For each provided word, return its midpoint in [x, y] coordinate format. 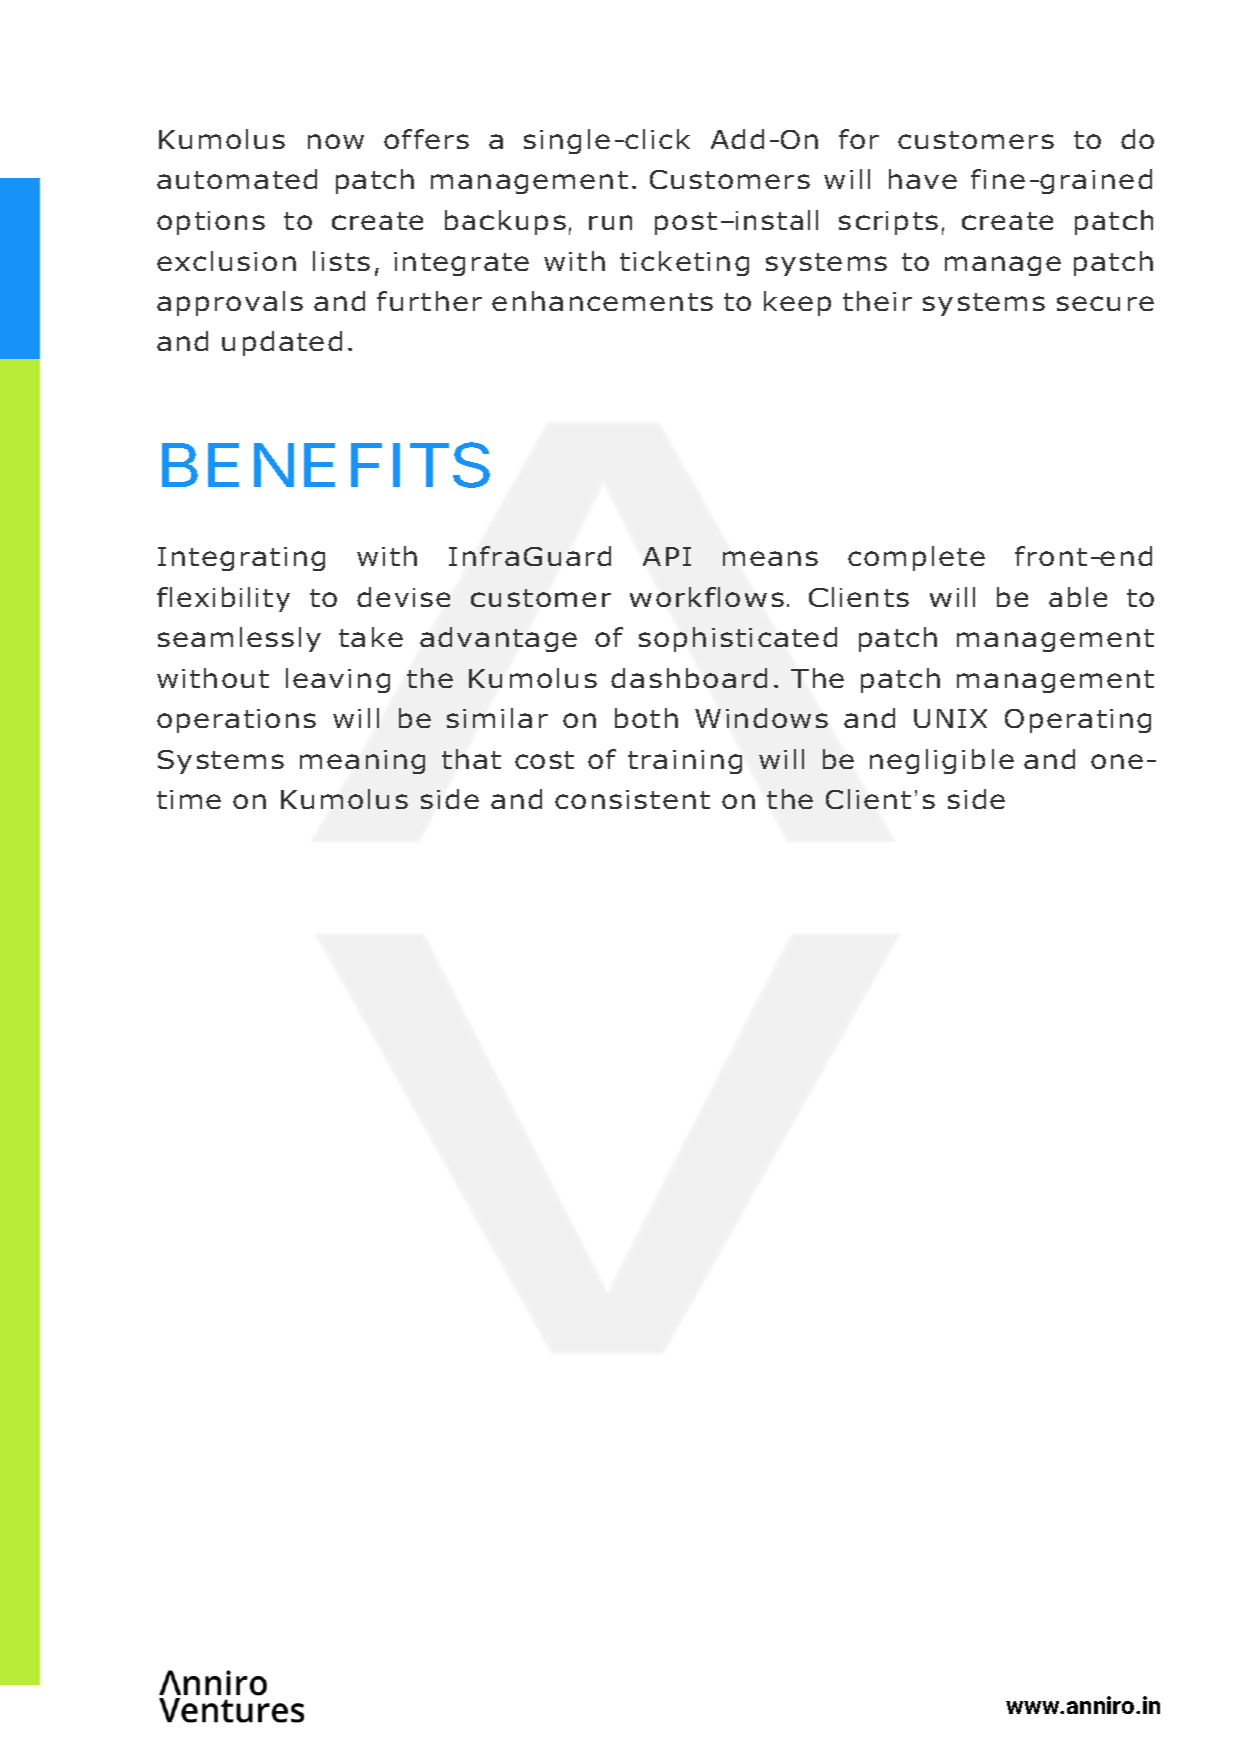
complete [916, 558]
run [610, 222]
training [685, 762]
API [667, 556]
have [923, 179]
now [336, 141]
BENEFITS [326, 465]
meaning [362, 762]
